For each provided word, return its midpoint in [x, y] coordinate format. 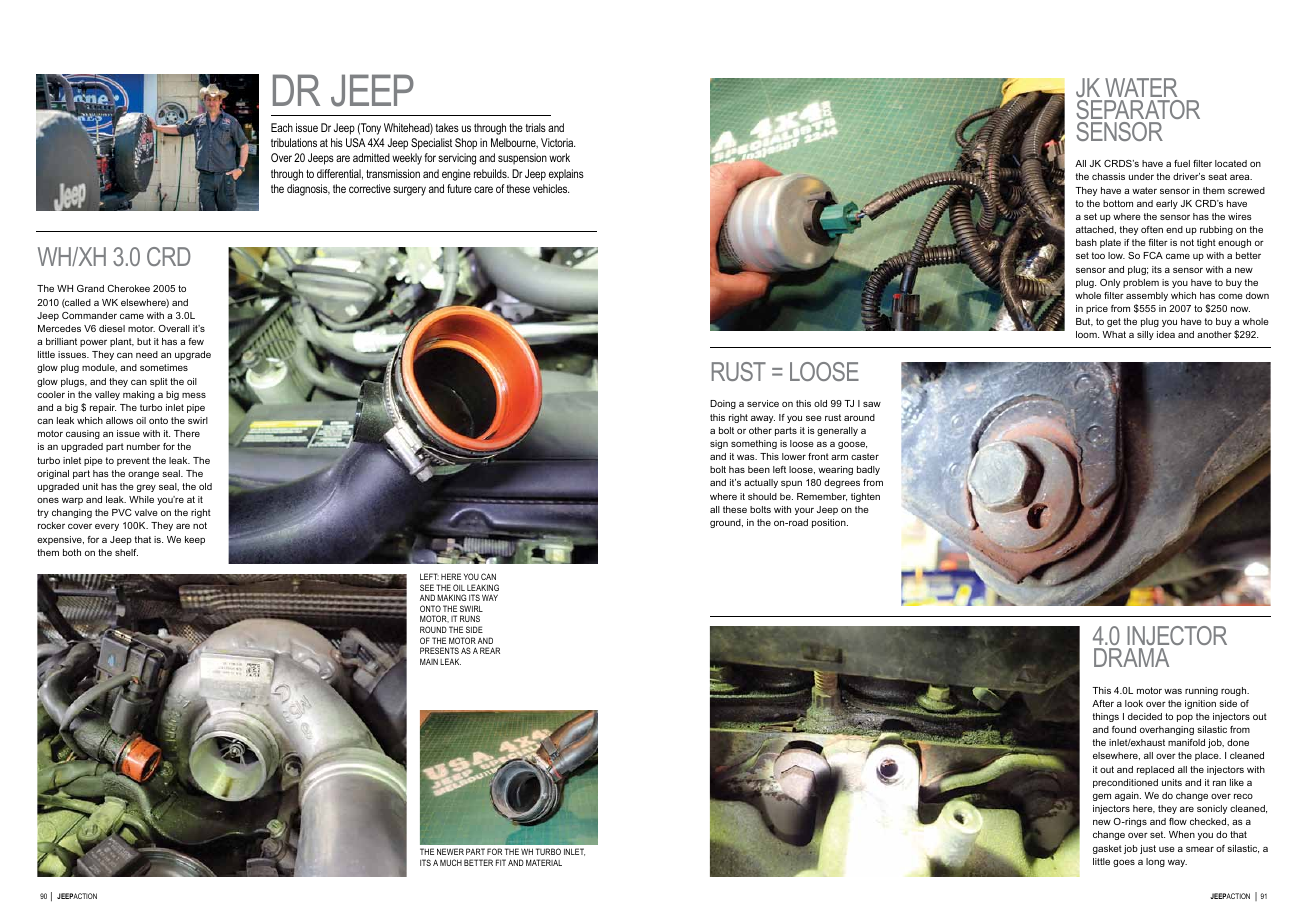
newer [450, 851]
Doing [723, 404]
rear [490, 650]
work [559, 157]
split [159, 382]
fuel [1182, 163]
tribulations [294, 142]
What [1114, 334]
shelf [126, 552]
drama [1131, 657]
